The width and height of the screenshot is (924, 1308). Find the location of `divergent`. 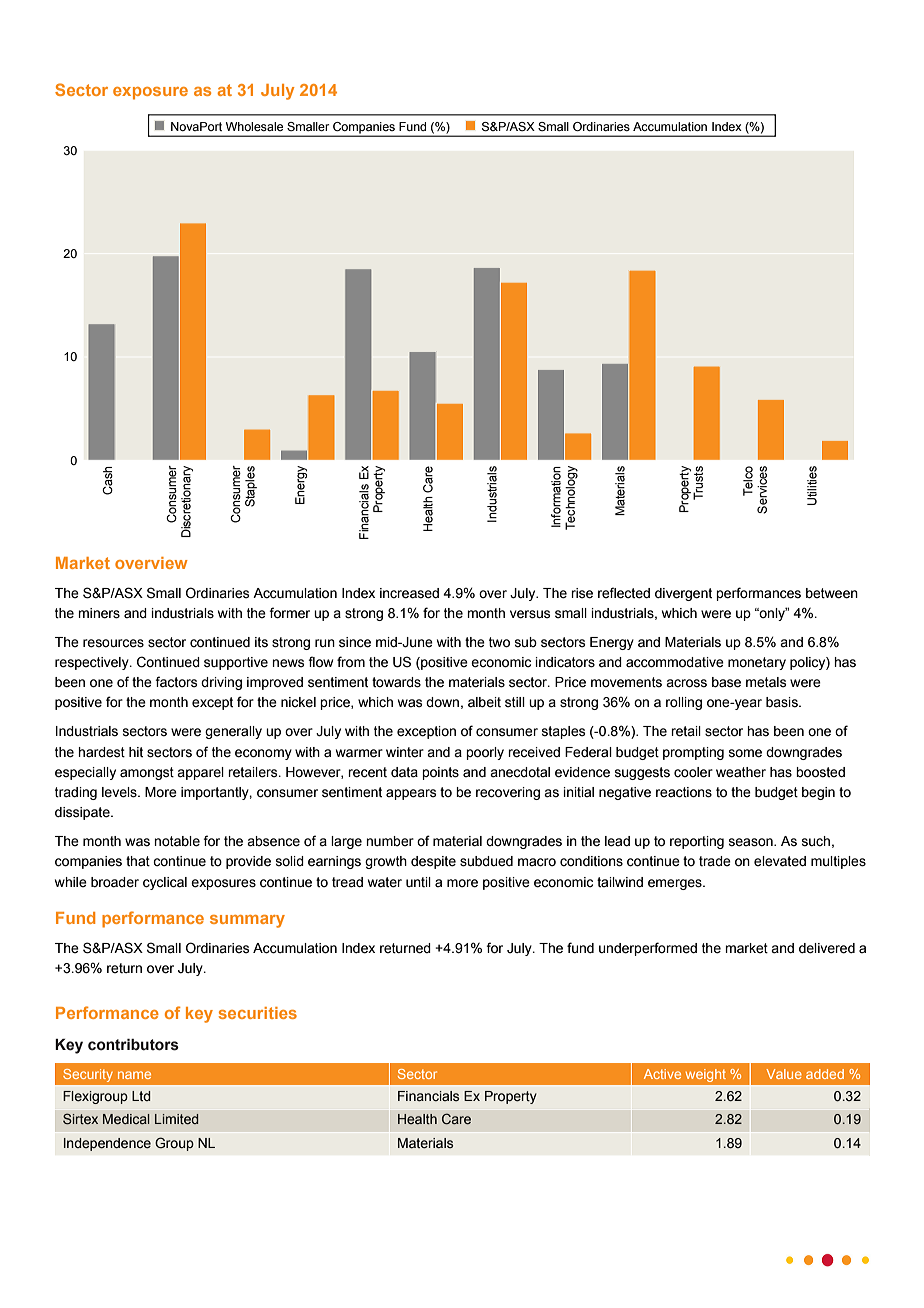

divergent is located at coordinates (683, 594).
